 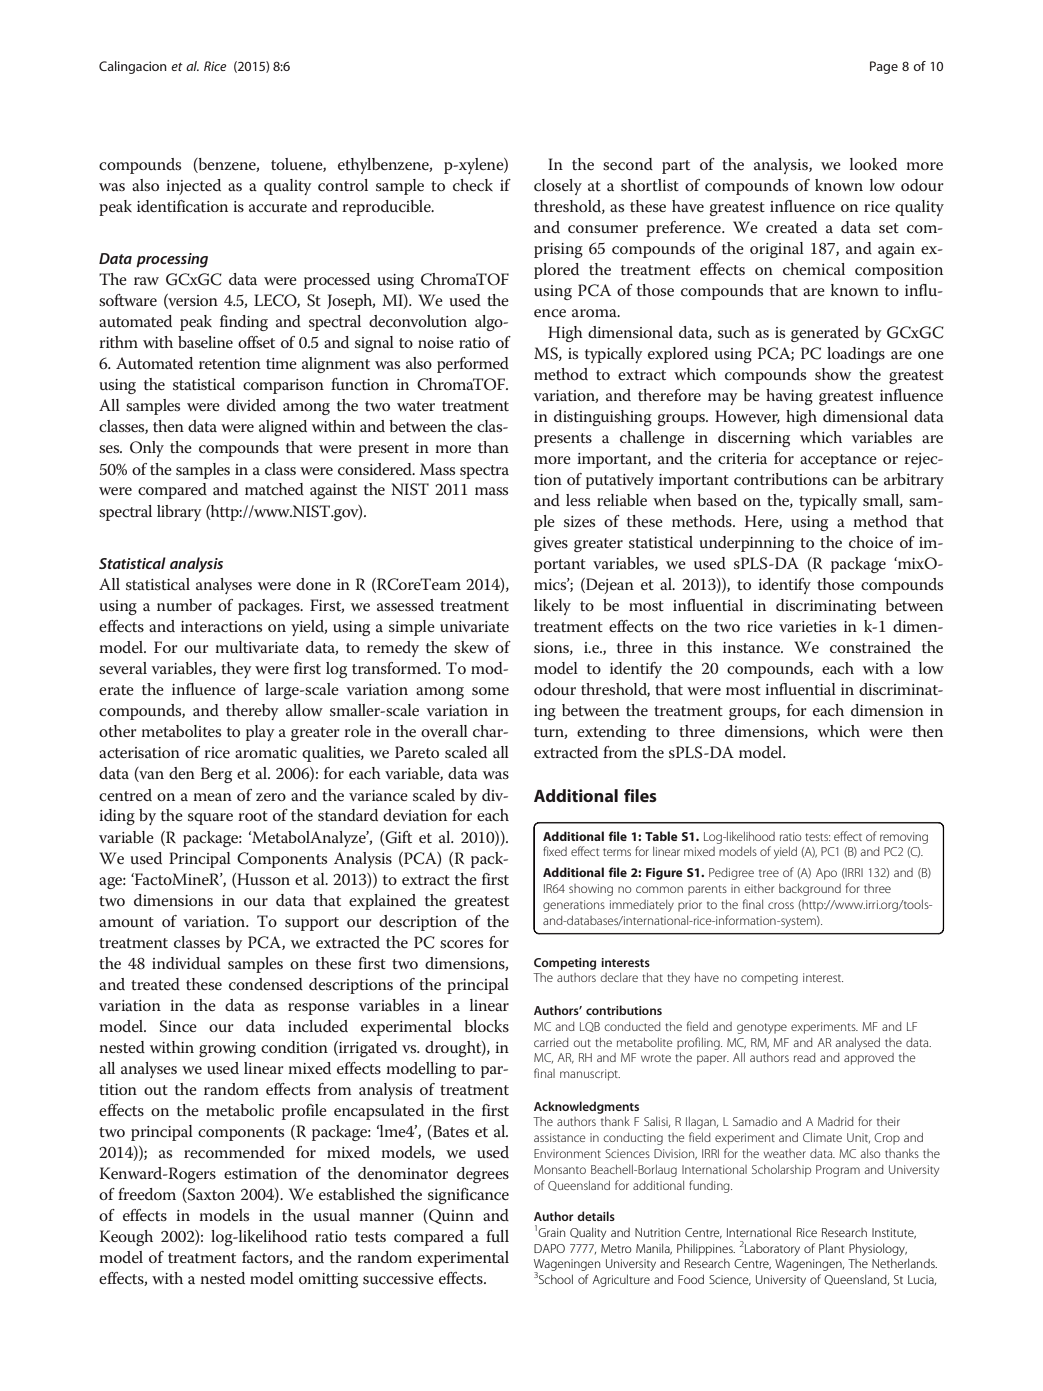 I want to click on some, so click(x=490, y=691).
